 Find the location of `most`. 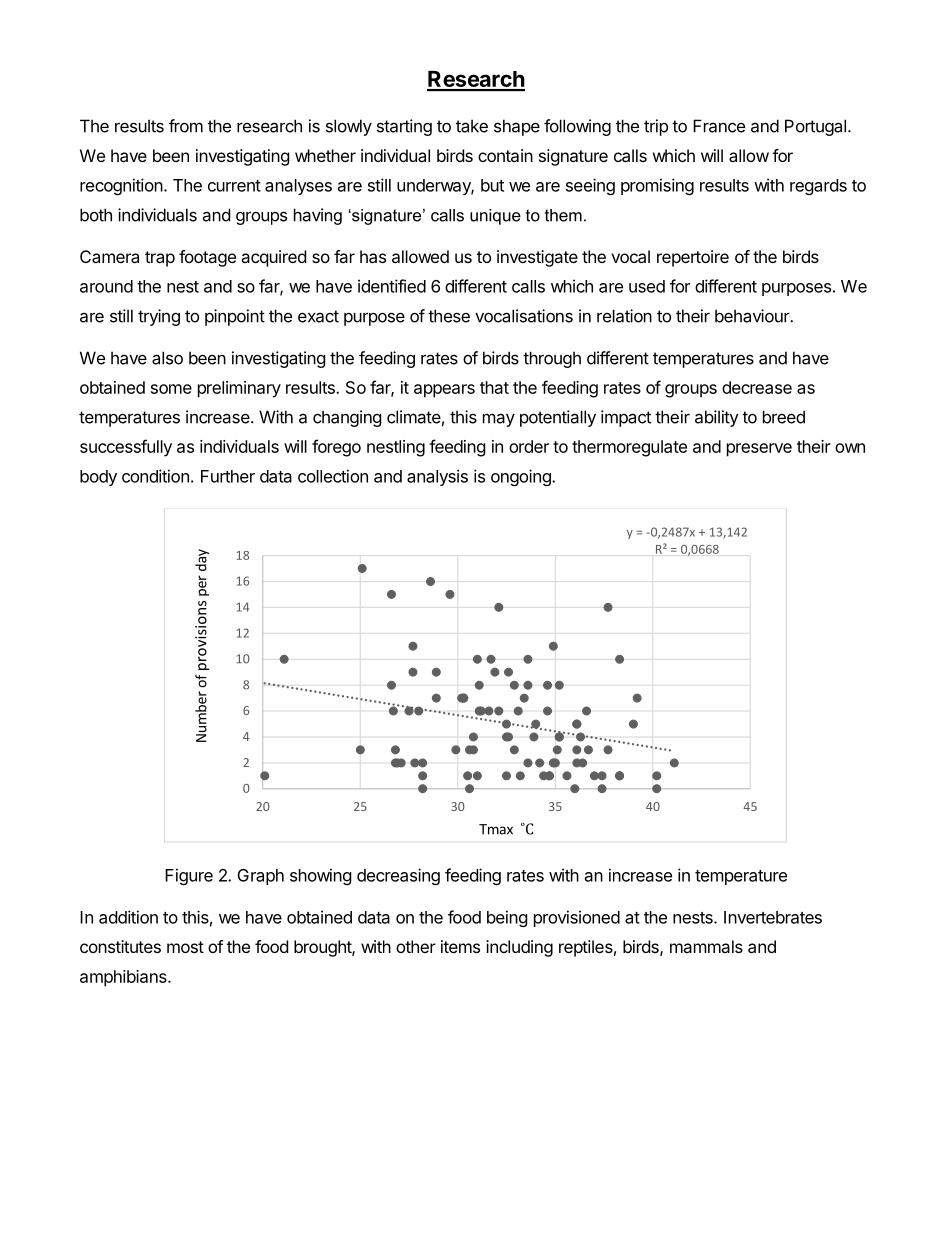

most is located at coordinates (185, 947).
